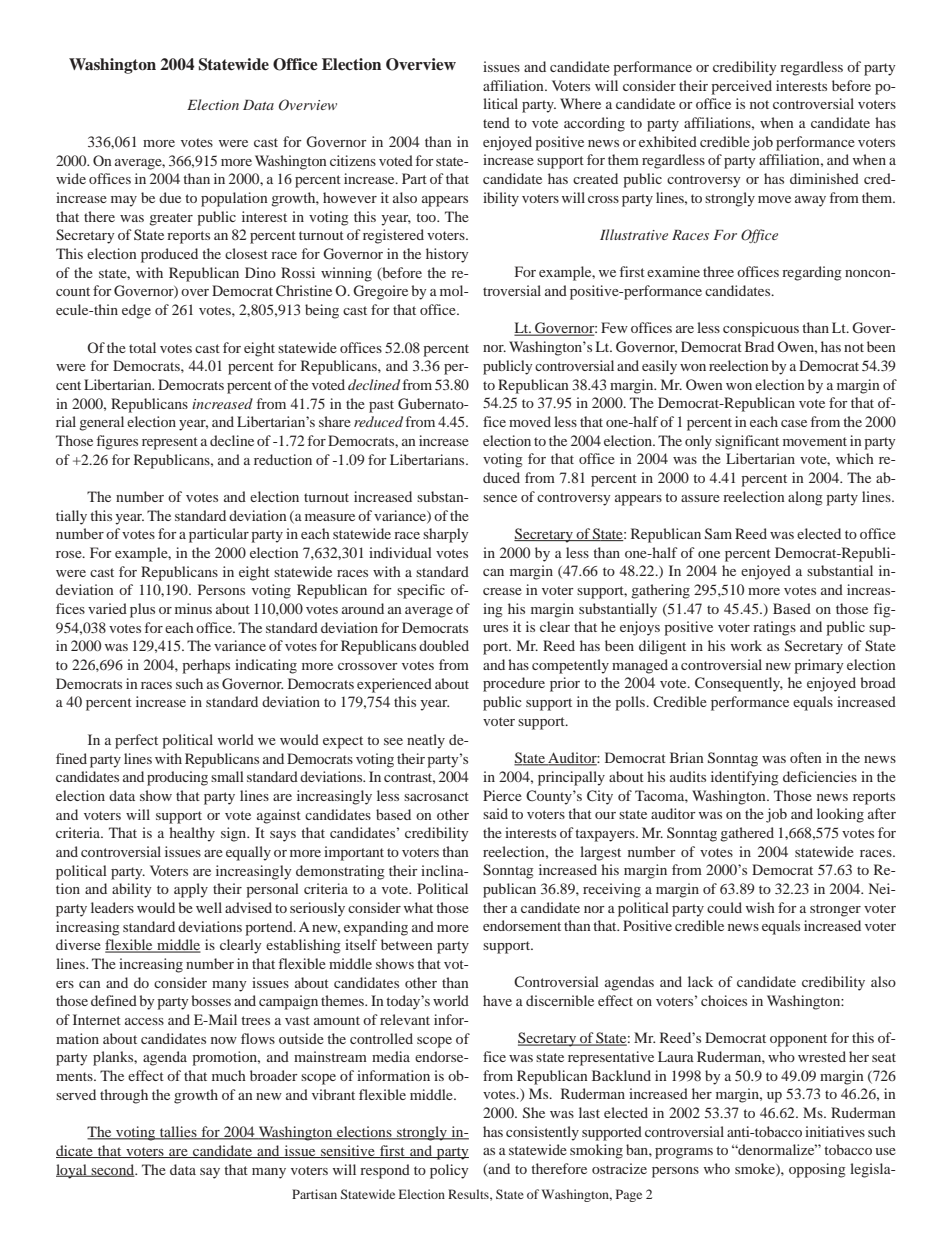 The height and width of the page is (1233, 952). Describe the element at coordinates (178, 1133) in the page. I see `tallies` at that location.
